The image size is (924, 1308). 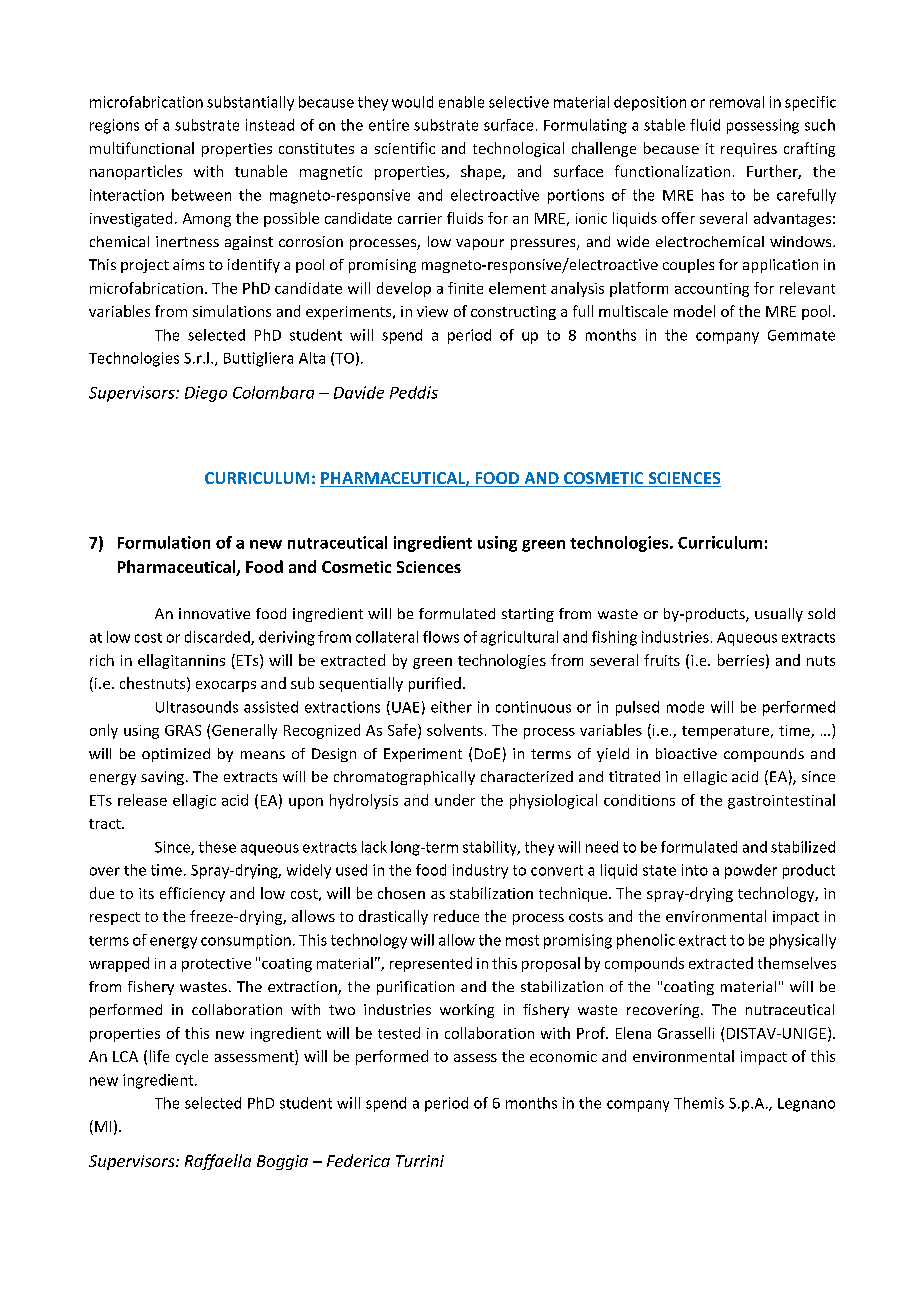 What do you see at coordinates (142, 148) in the page?
I see `multifunctional` at bounding box center [142, 148].
